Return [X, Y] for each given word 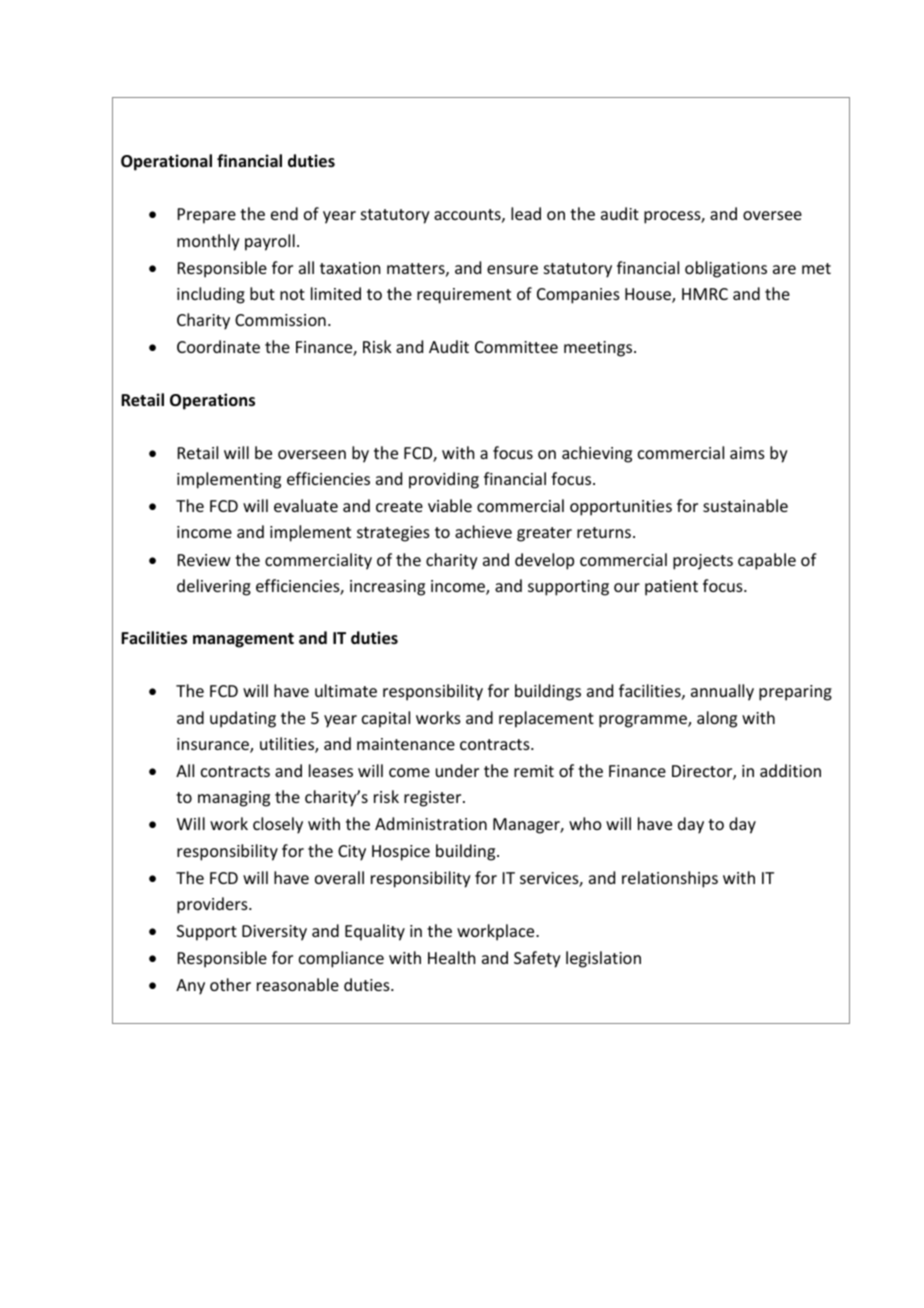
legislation [603, 959]
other [230, 984]
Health [451, 957]
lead [526, 213]
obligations [726, 269]
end [284, 213]
